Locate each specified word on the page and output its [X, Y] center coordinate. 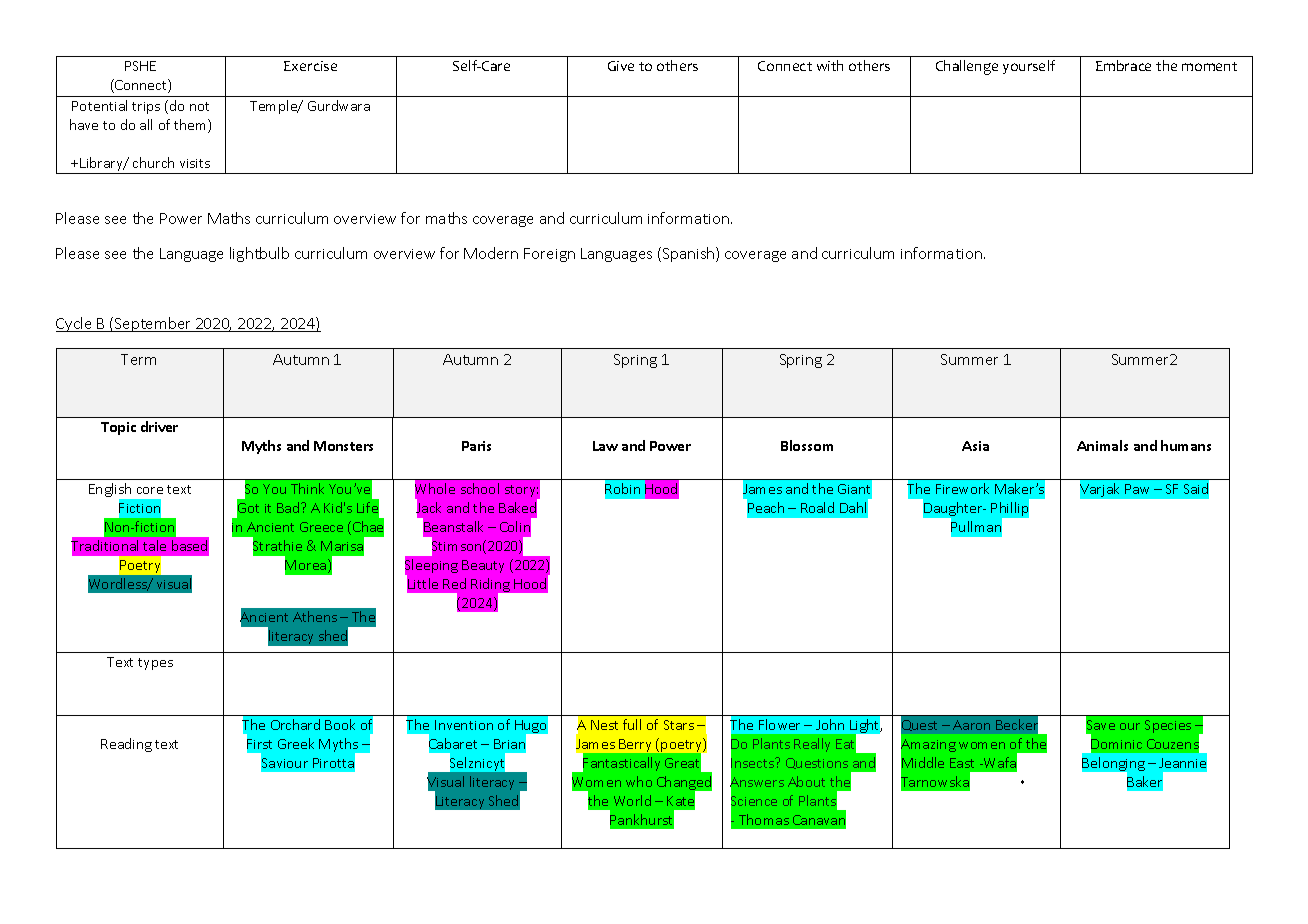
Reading [126, 745]
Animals [1102, 445]
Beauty [483, 566]
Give [621, 66]
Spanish [688, 254]
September [153, 324]
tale [154, 545]
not [199, 106]
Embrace [1123, 65]
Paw [1137, 489]
